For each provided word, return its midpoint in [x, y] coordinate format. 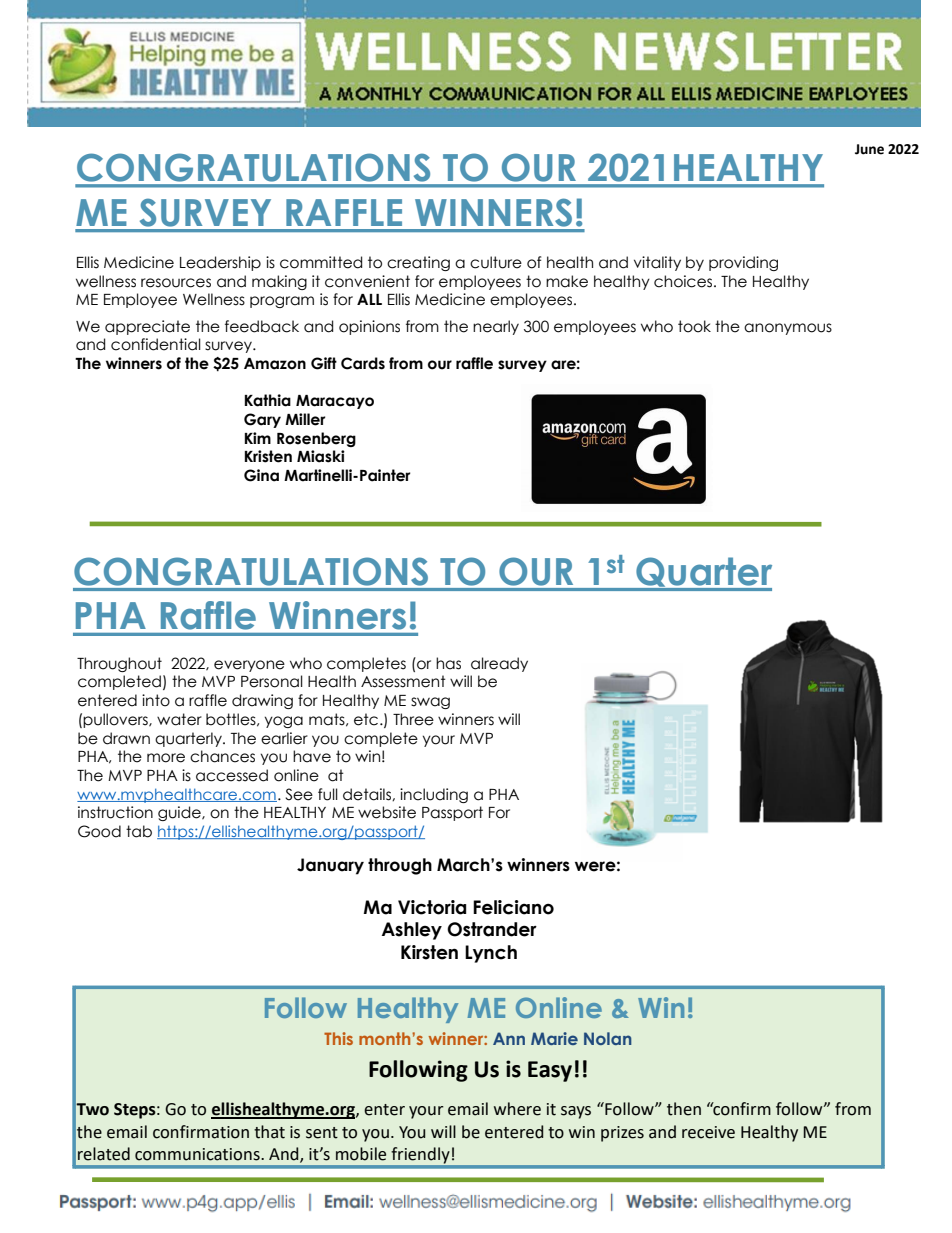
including [434, 795]
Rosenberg [316, 439]
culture [496, 262]
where [517, 1109]
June [869, 149]
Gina [261, 475]
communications [198, 1154]
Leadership [220, 263]
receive [708, 1132]
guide [180, 813]
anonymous [788, 329]
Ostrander [492, 929]
